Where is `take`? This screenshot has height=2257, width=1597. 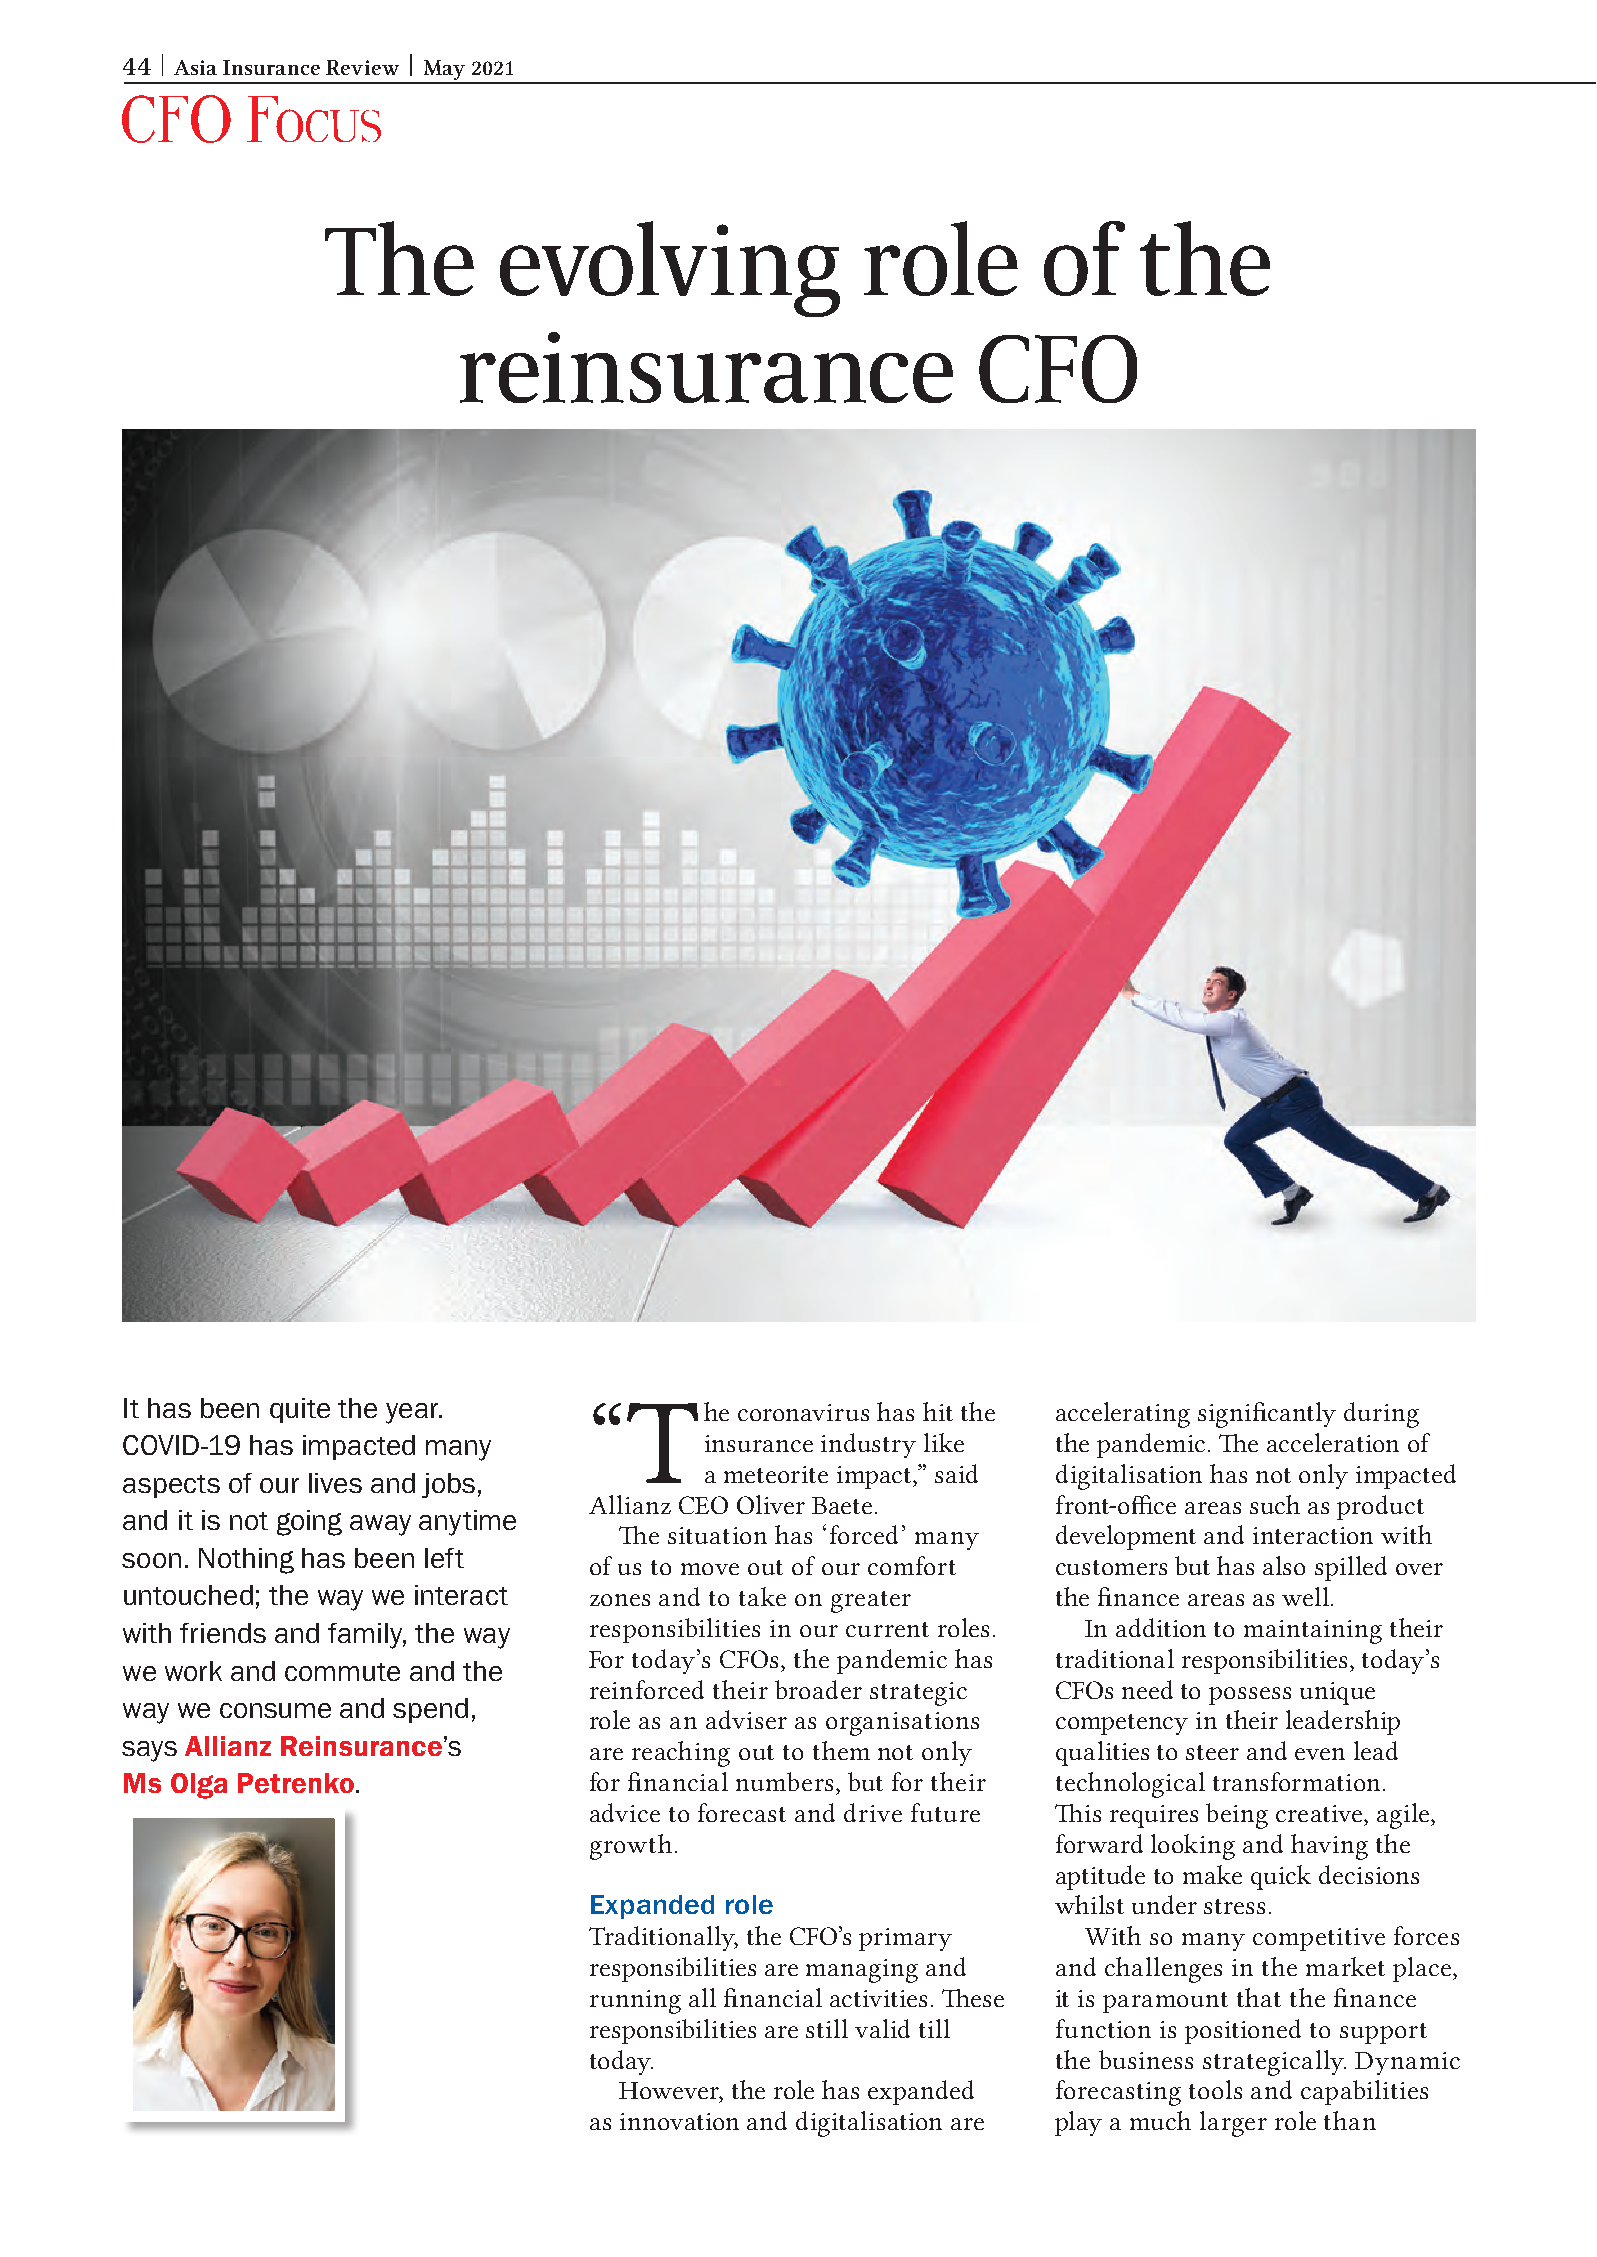 take is located at coordinates (762, 1596).
